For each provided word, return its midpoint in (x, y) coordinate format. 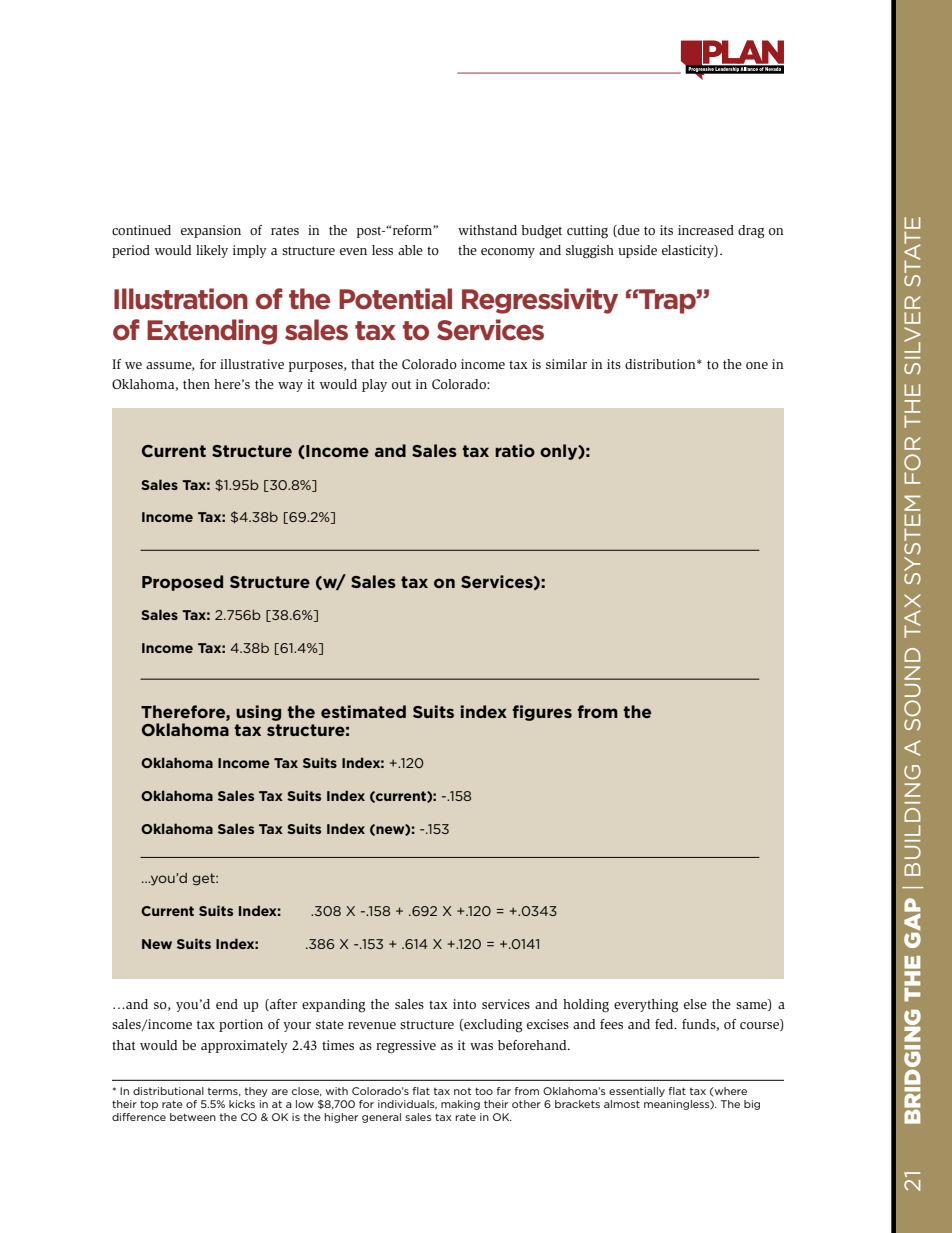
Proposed (182, 583)
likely (212, 251)
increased (706, 230)
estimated (363, 711)
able (410, 250)
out (401, 385)
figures (542, 713)
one (757, 365)
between (193, 1117)
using (258, 713)
